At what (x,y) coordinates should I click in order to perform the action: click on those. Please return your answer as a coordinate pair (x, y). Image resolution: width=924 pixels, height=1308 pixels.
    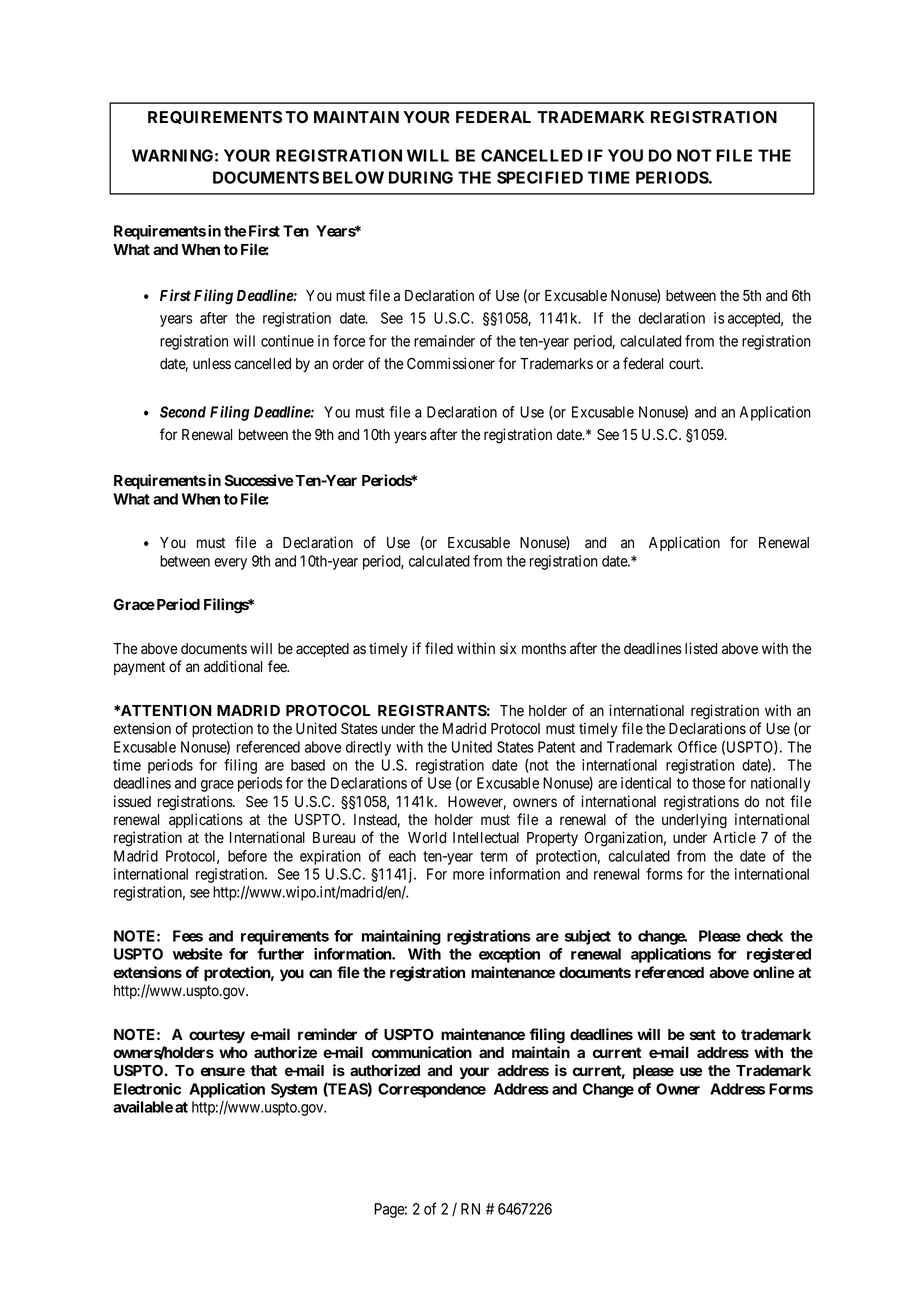
    Looking at the image, I should click on (708, 783).
